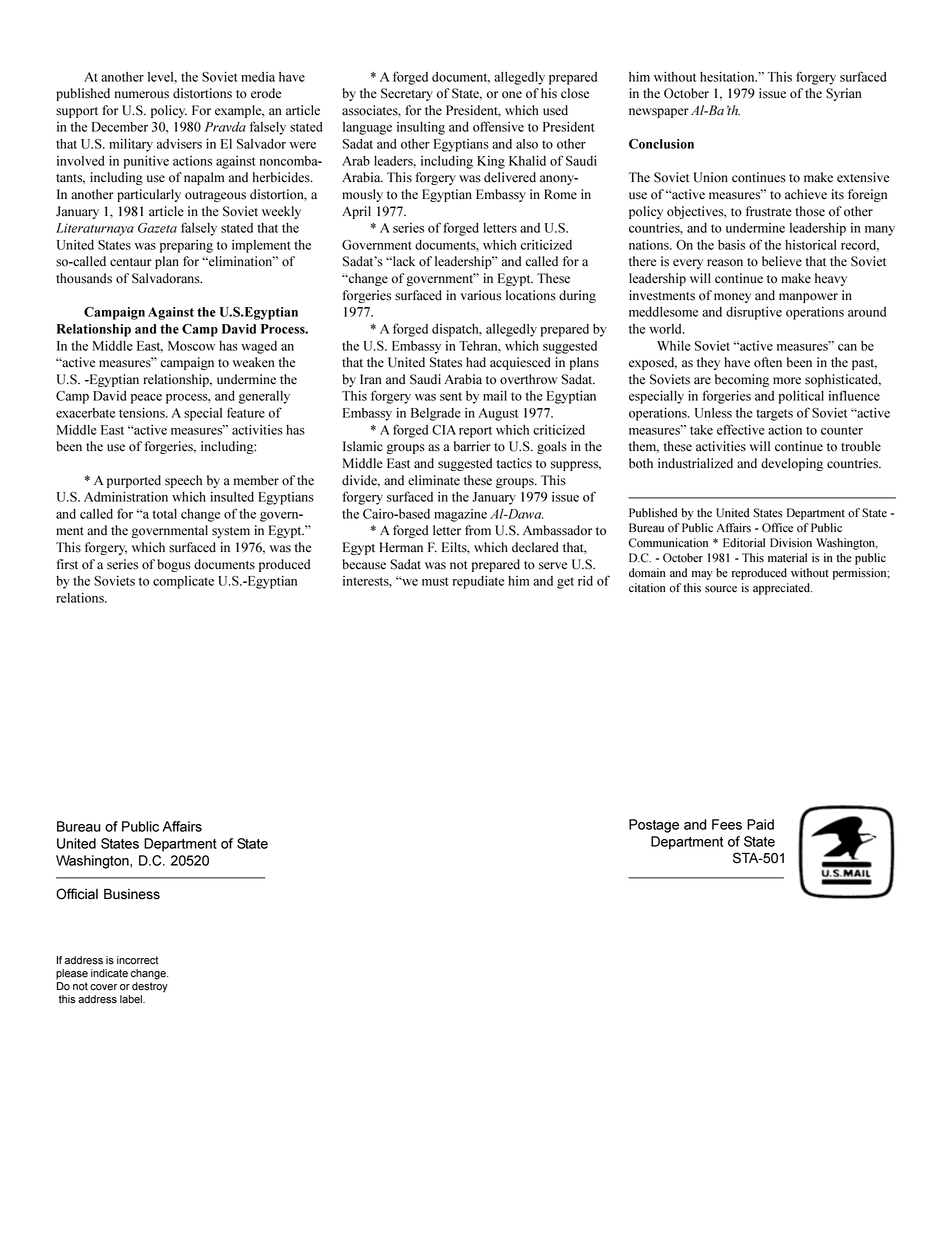 The height and width of the page is (1233, 952). I want to click on offensive, so click(498, 126).
